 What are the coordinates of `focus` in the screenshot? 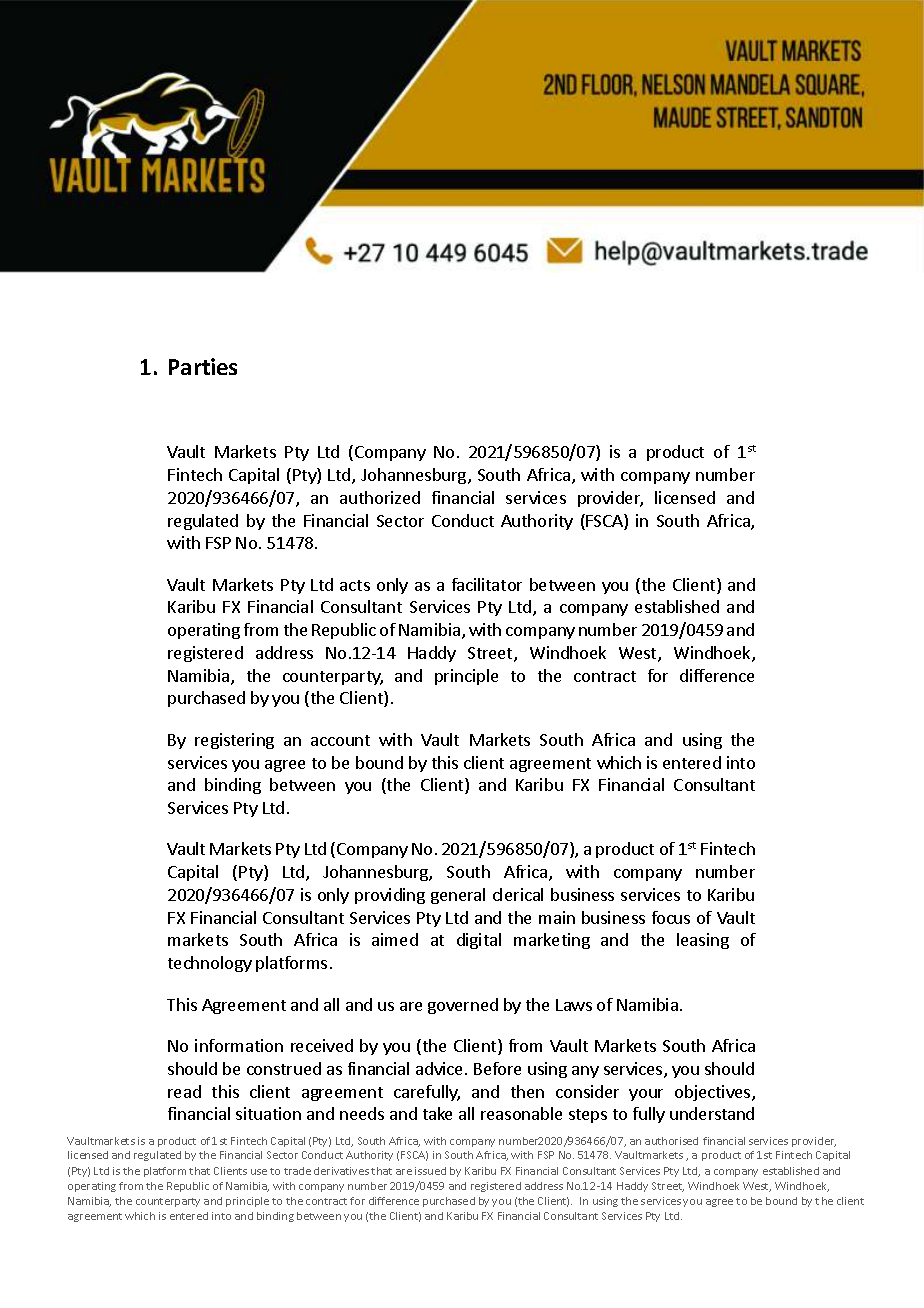 It's located at (671, 917).
